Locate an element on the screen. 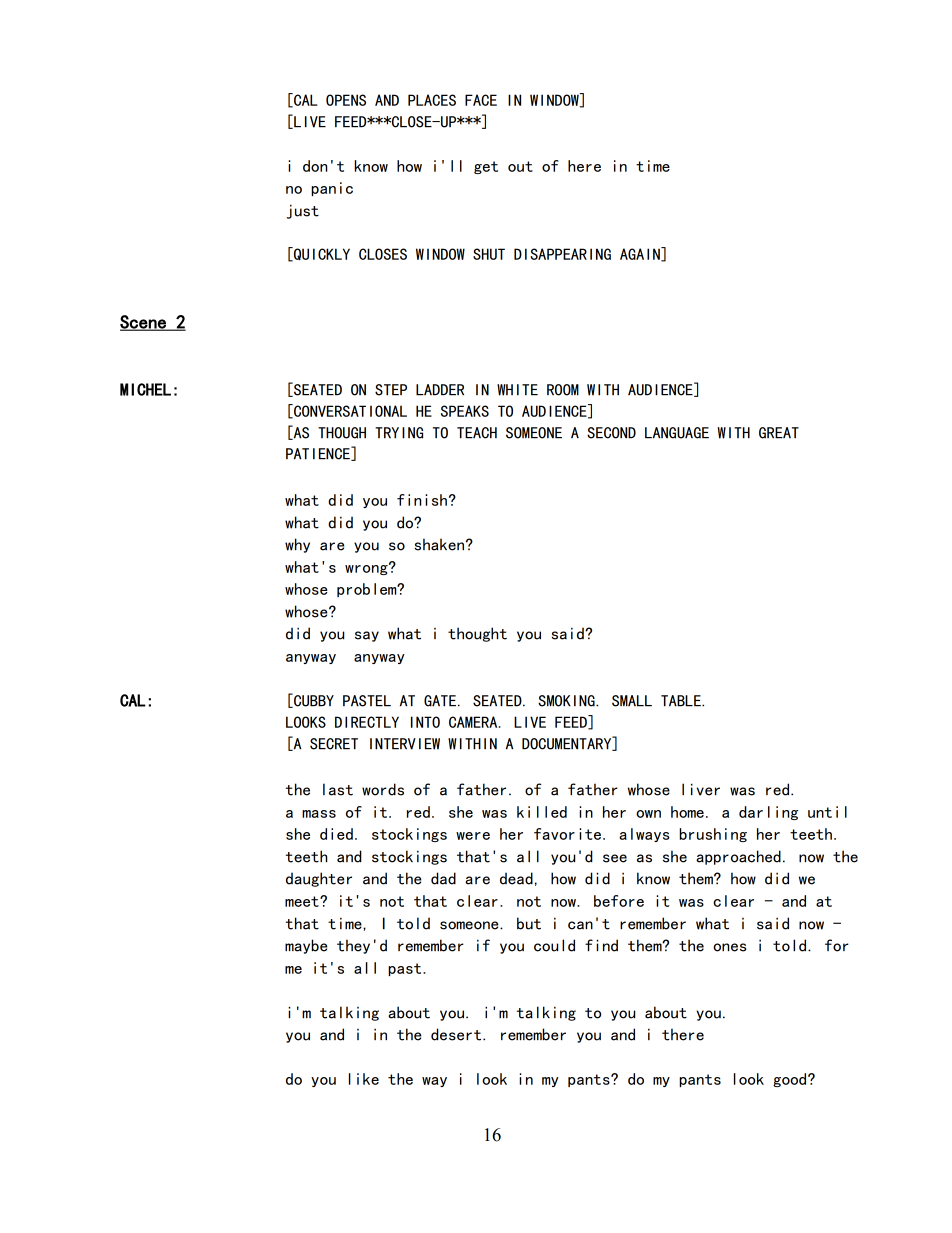 The height and width of the screenshot is (1233, 952). MICHEL is located at coordinates (145, 389).
